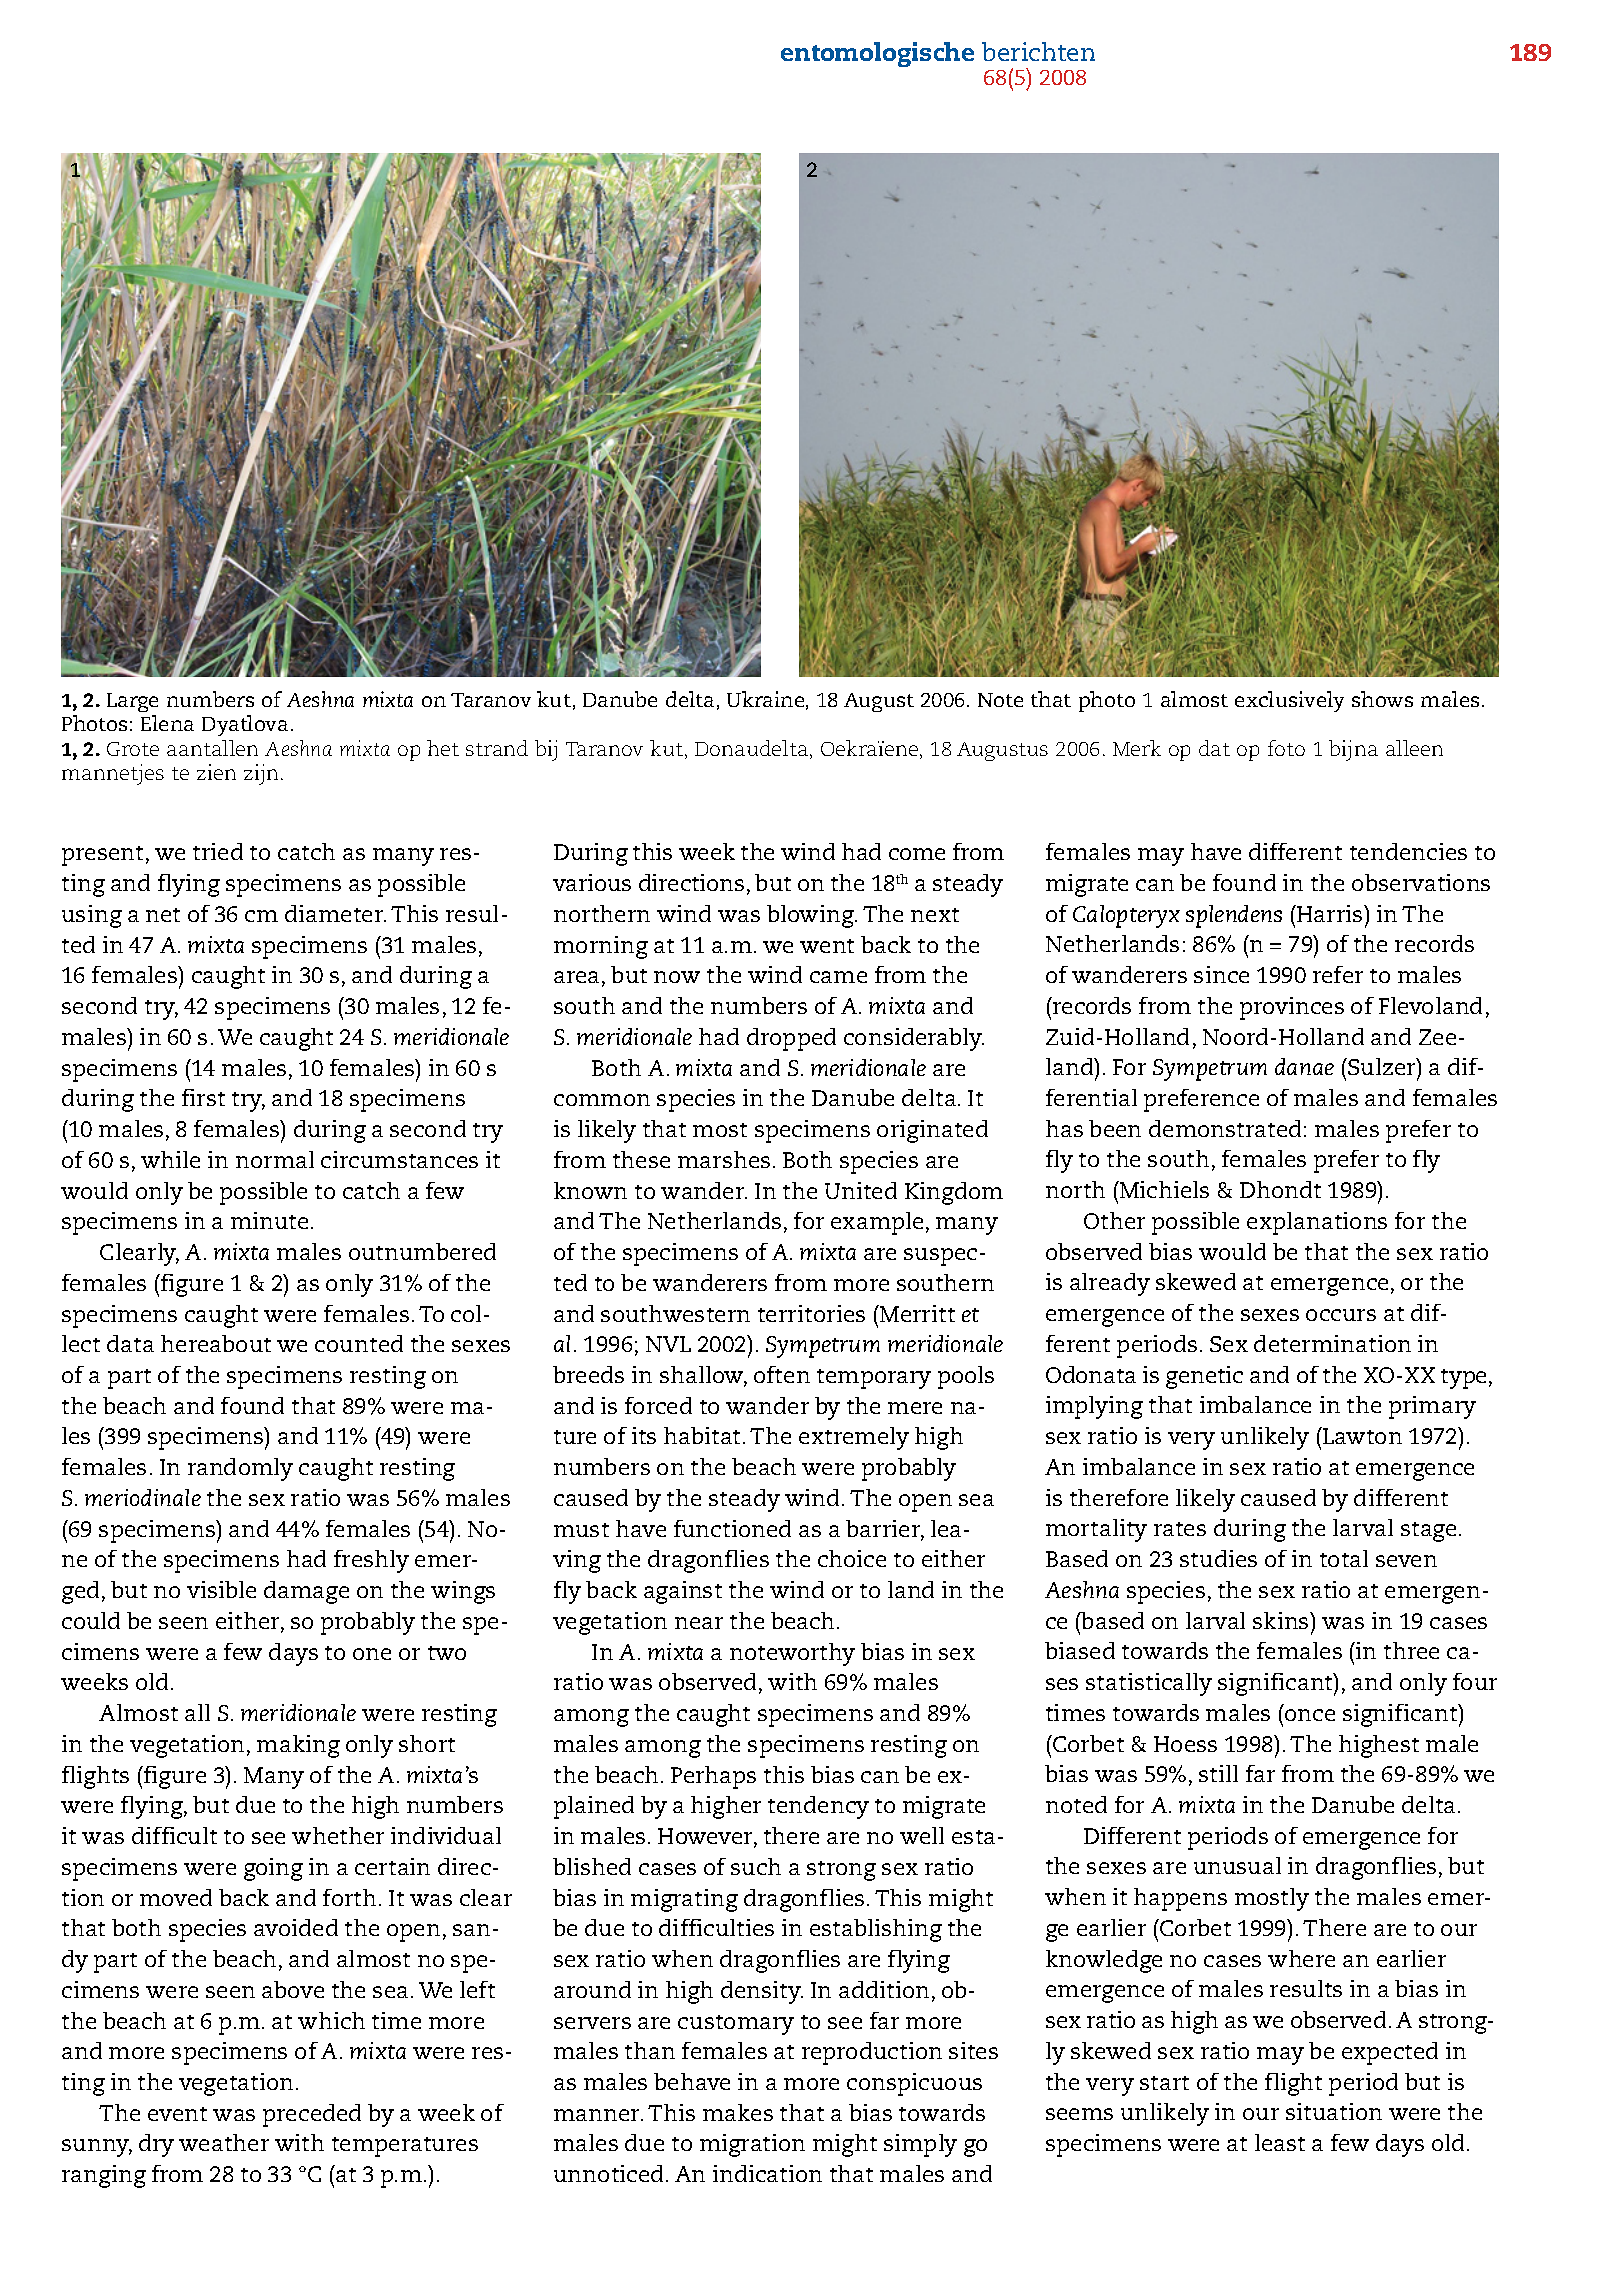 The height and width of the document is (2283, 1614). Describe the element at coordinates (818, 1807) in the document. I see `tendency` at that location.
